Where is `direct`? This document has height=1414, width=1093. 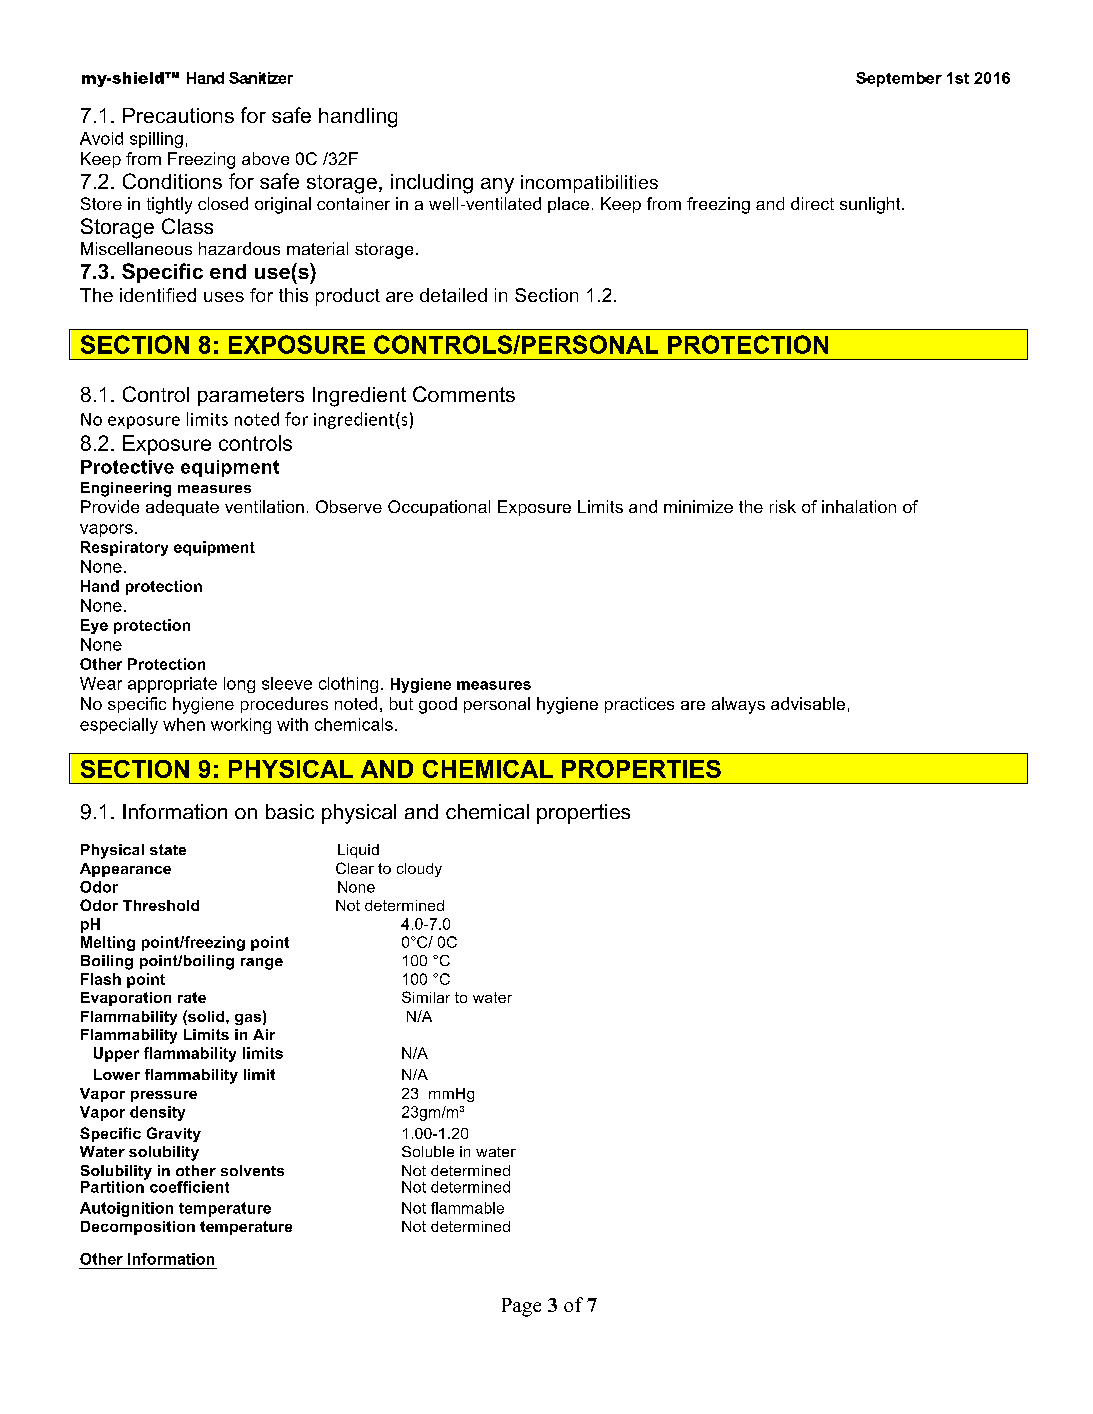
direct is located at coordinates (812, 203).
